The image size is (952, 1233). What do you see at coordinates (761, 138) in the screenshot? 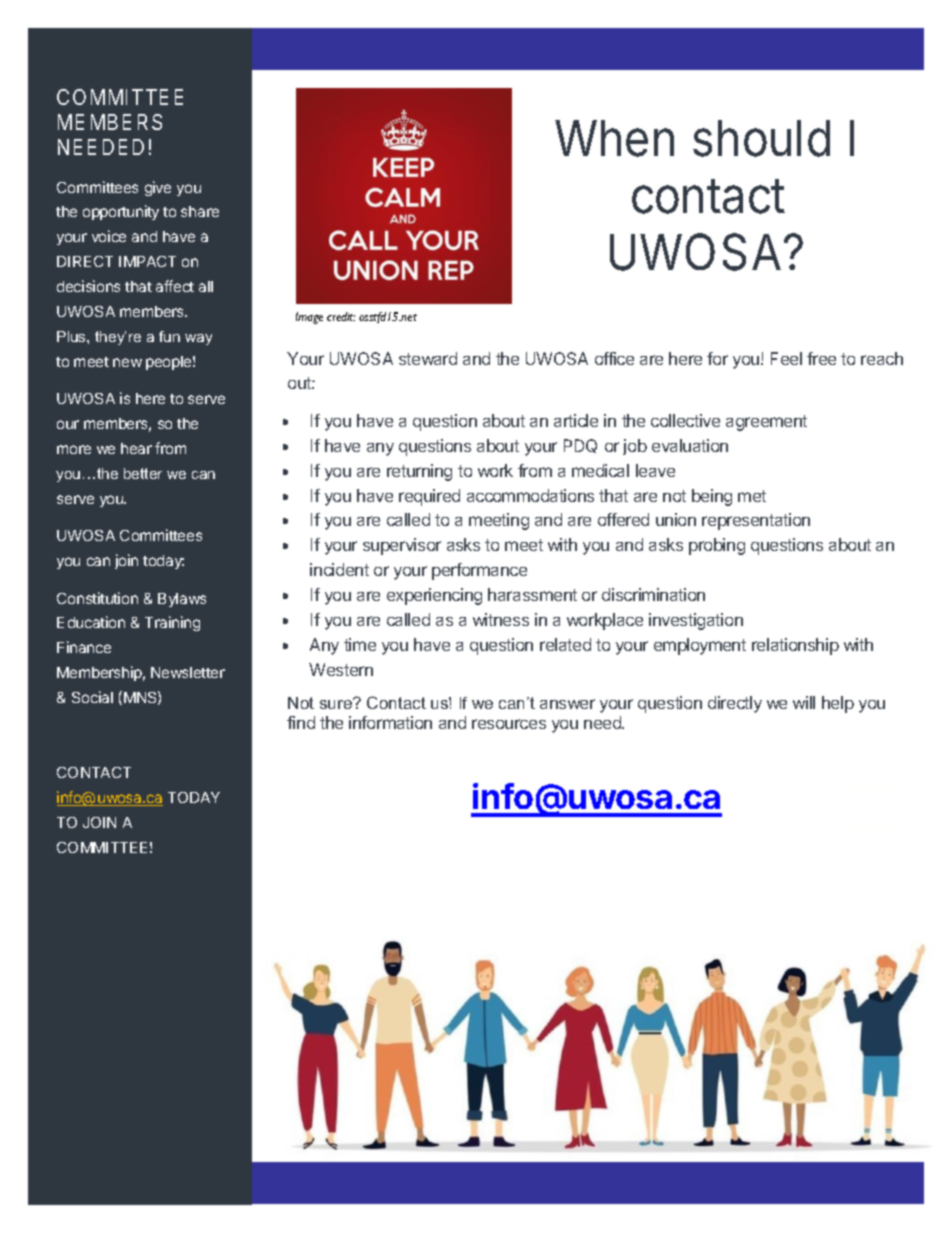
I see `should` at bounding box center [761, 138].
